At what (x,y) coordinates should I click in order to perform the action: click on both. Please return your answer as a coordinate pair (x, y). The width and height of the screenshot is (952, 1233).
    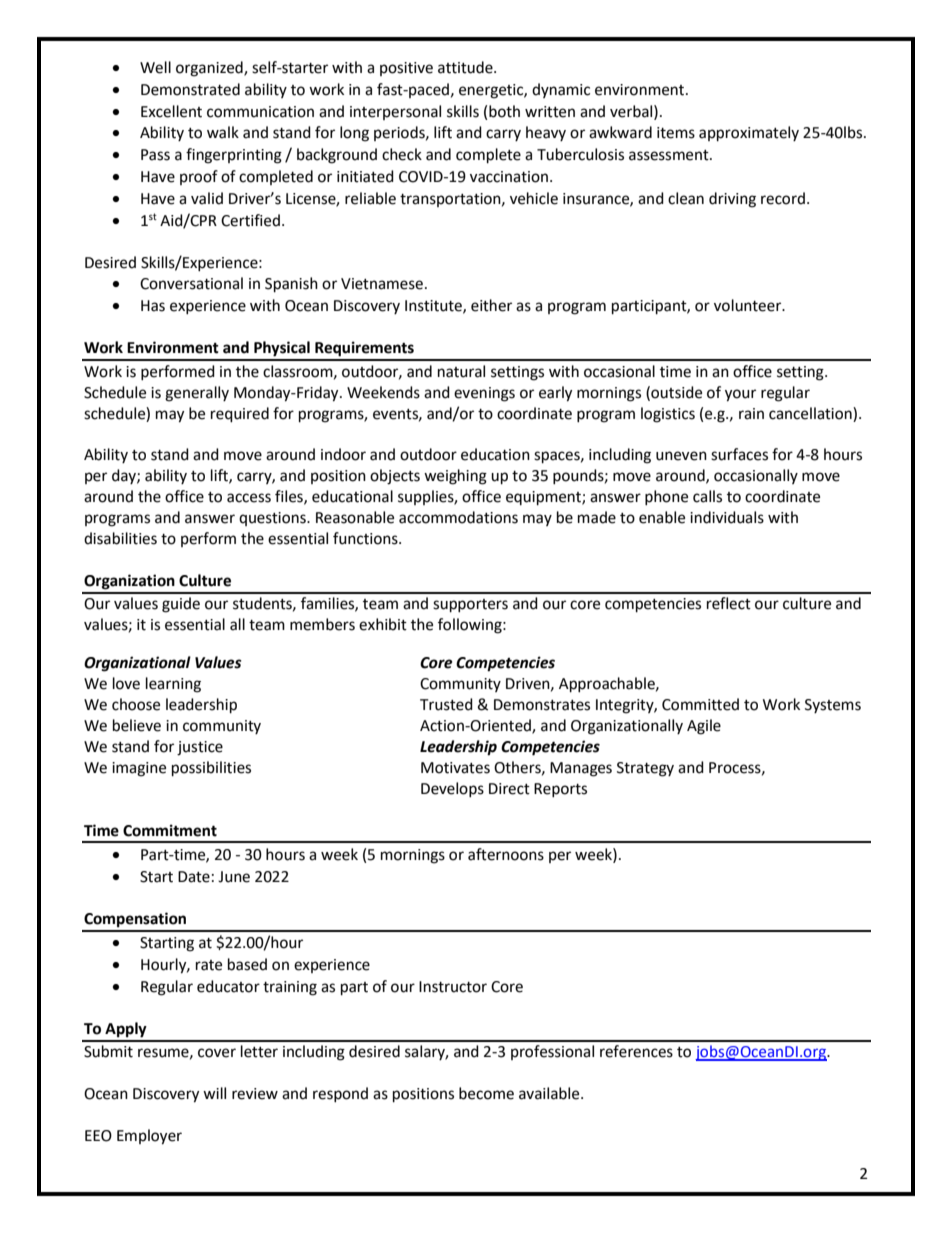
    Looking at the image, I should click on (504, 111).
